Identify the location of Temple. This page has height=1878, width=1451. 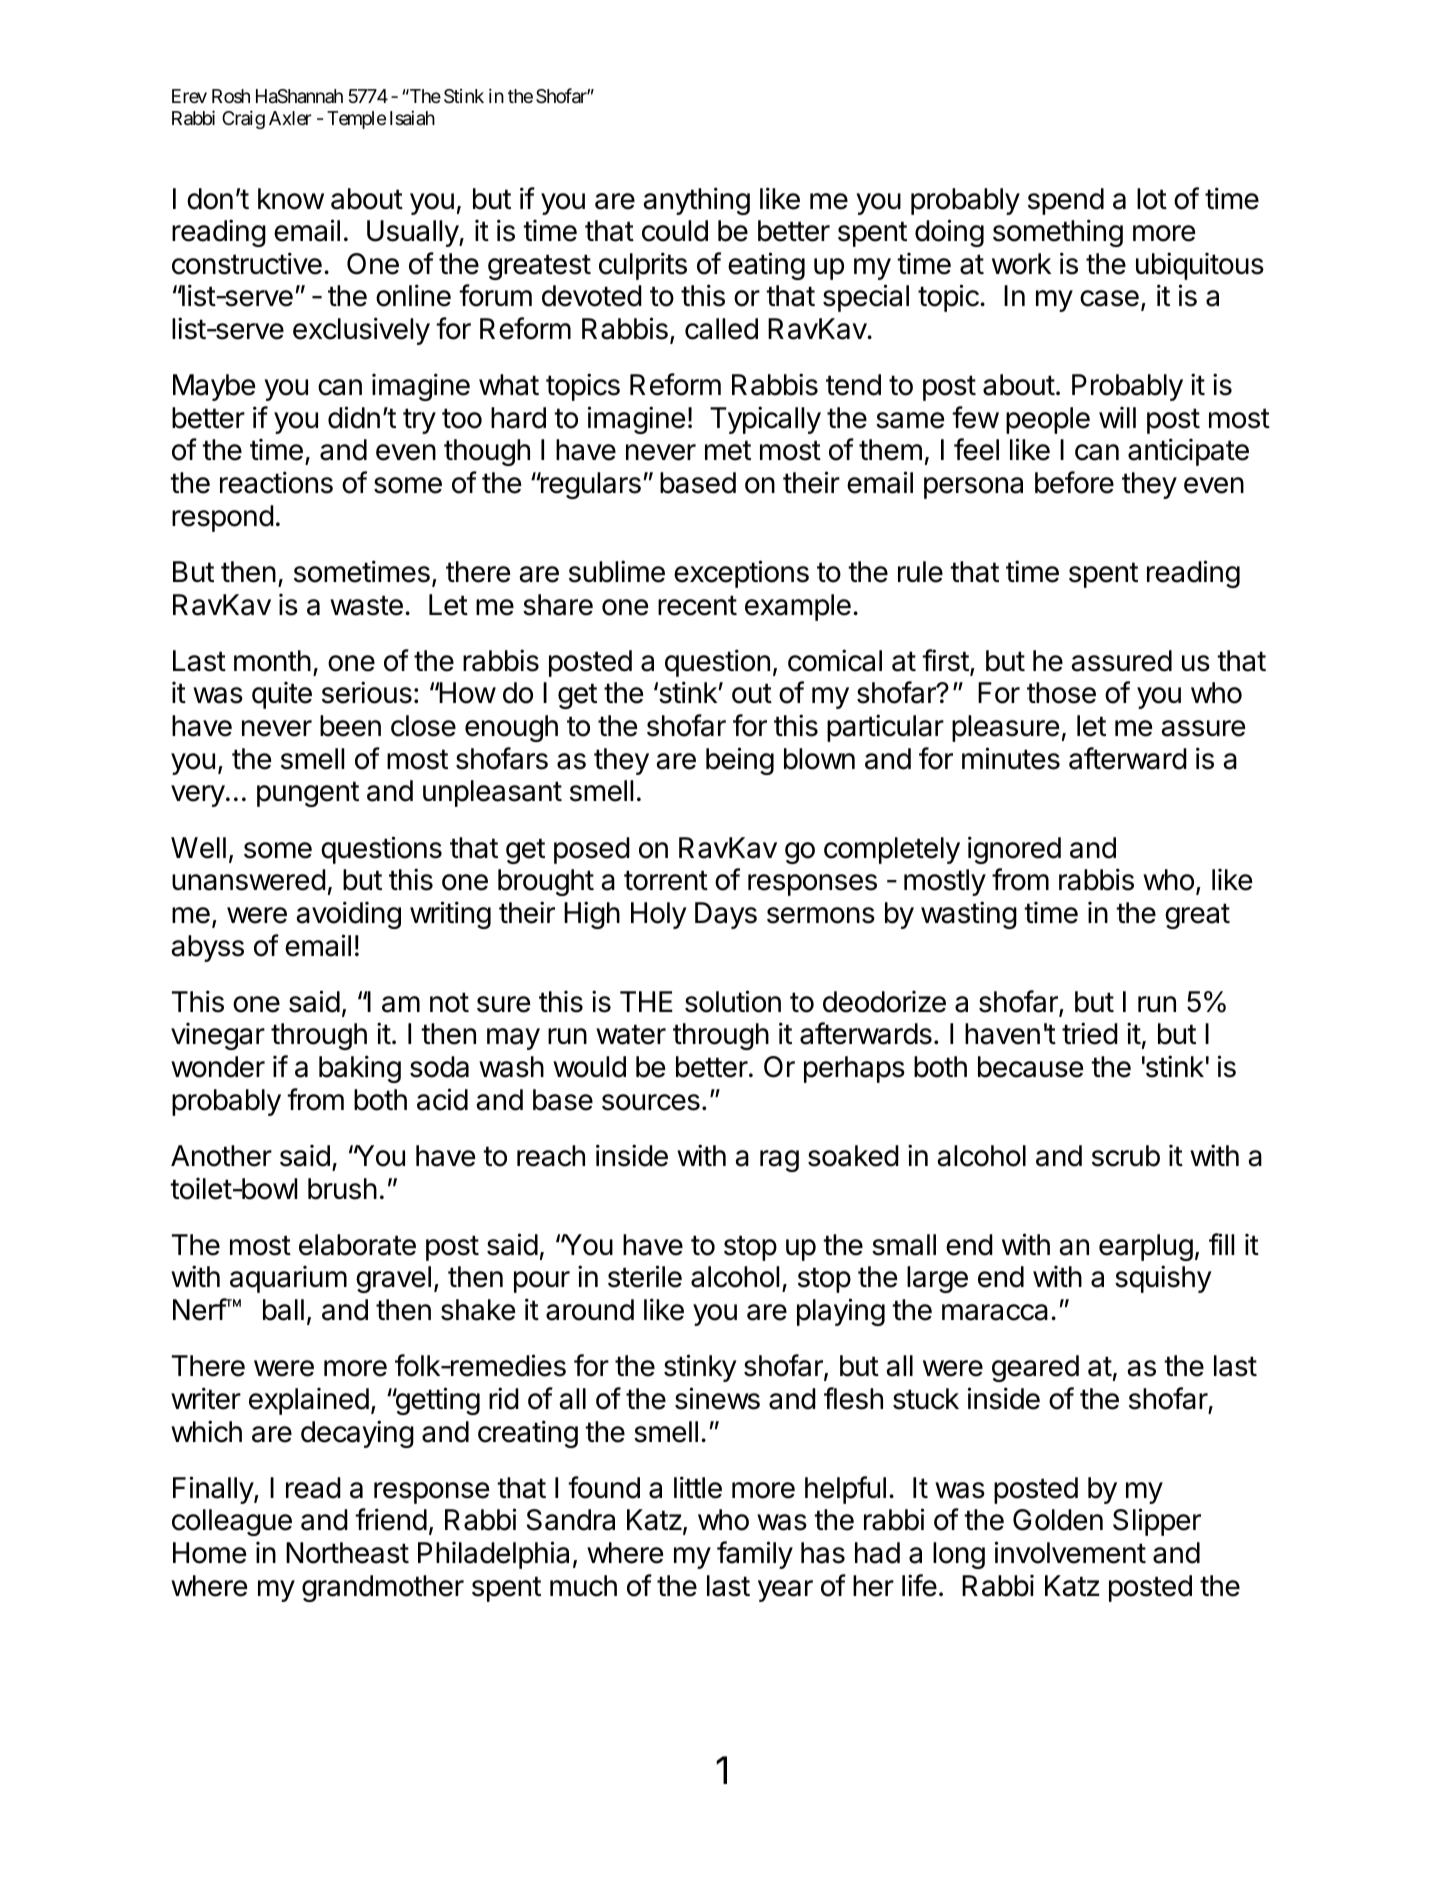
(356, 120).
